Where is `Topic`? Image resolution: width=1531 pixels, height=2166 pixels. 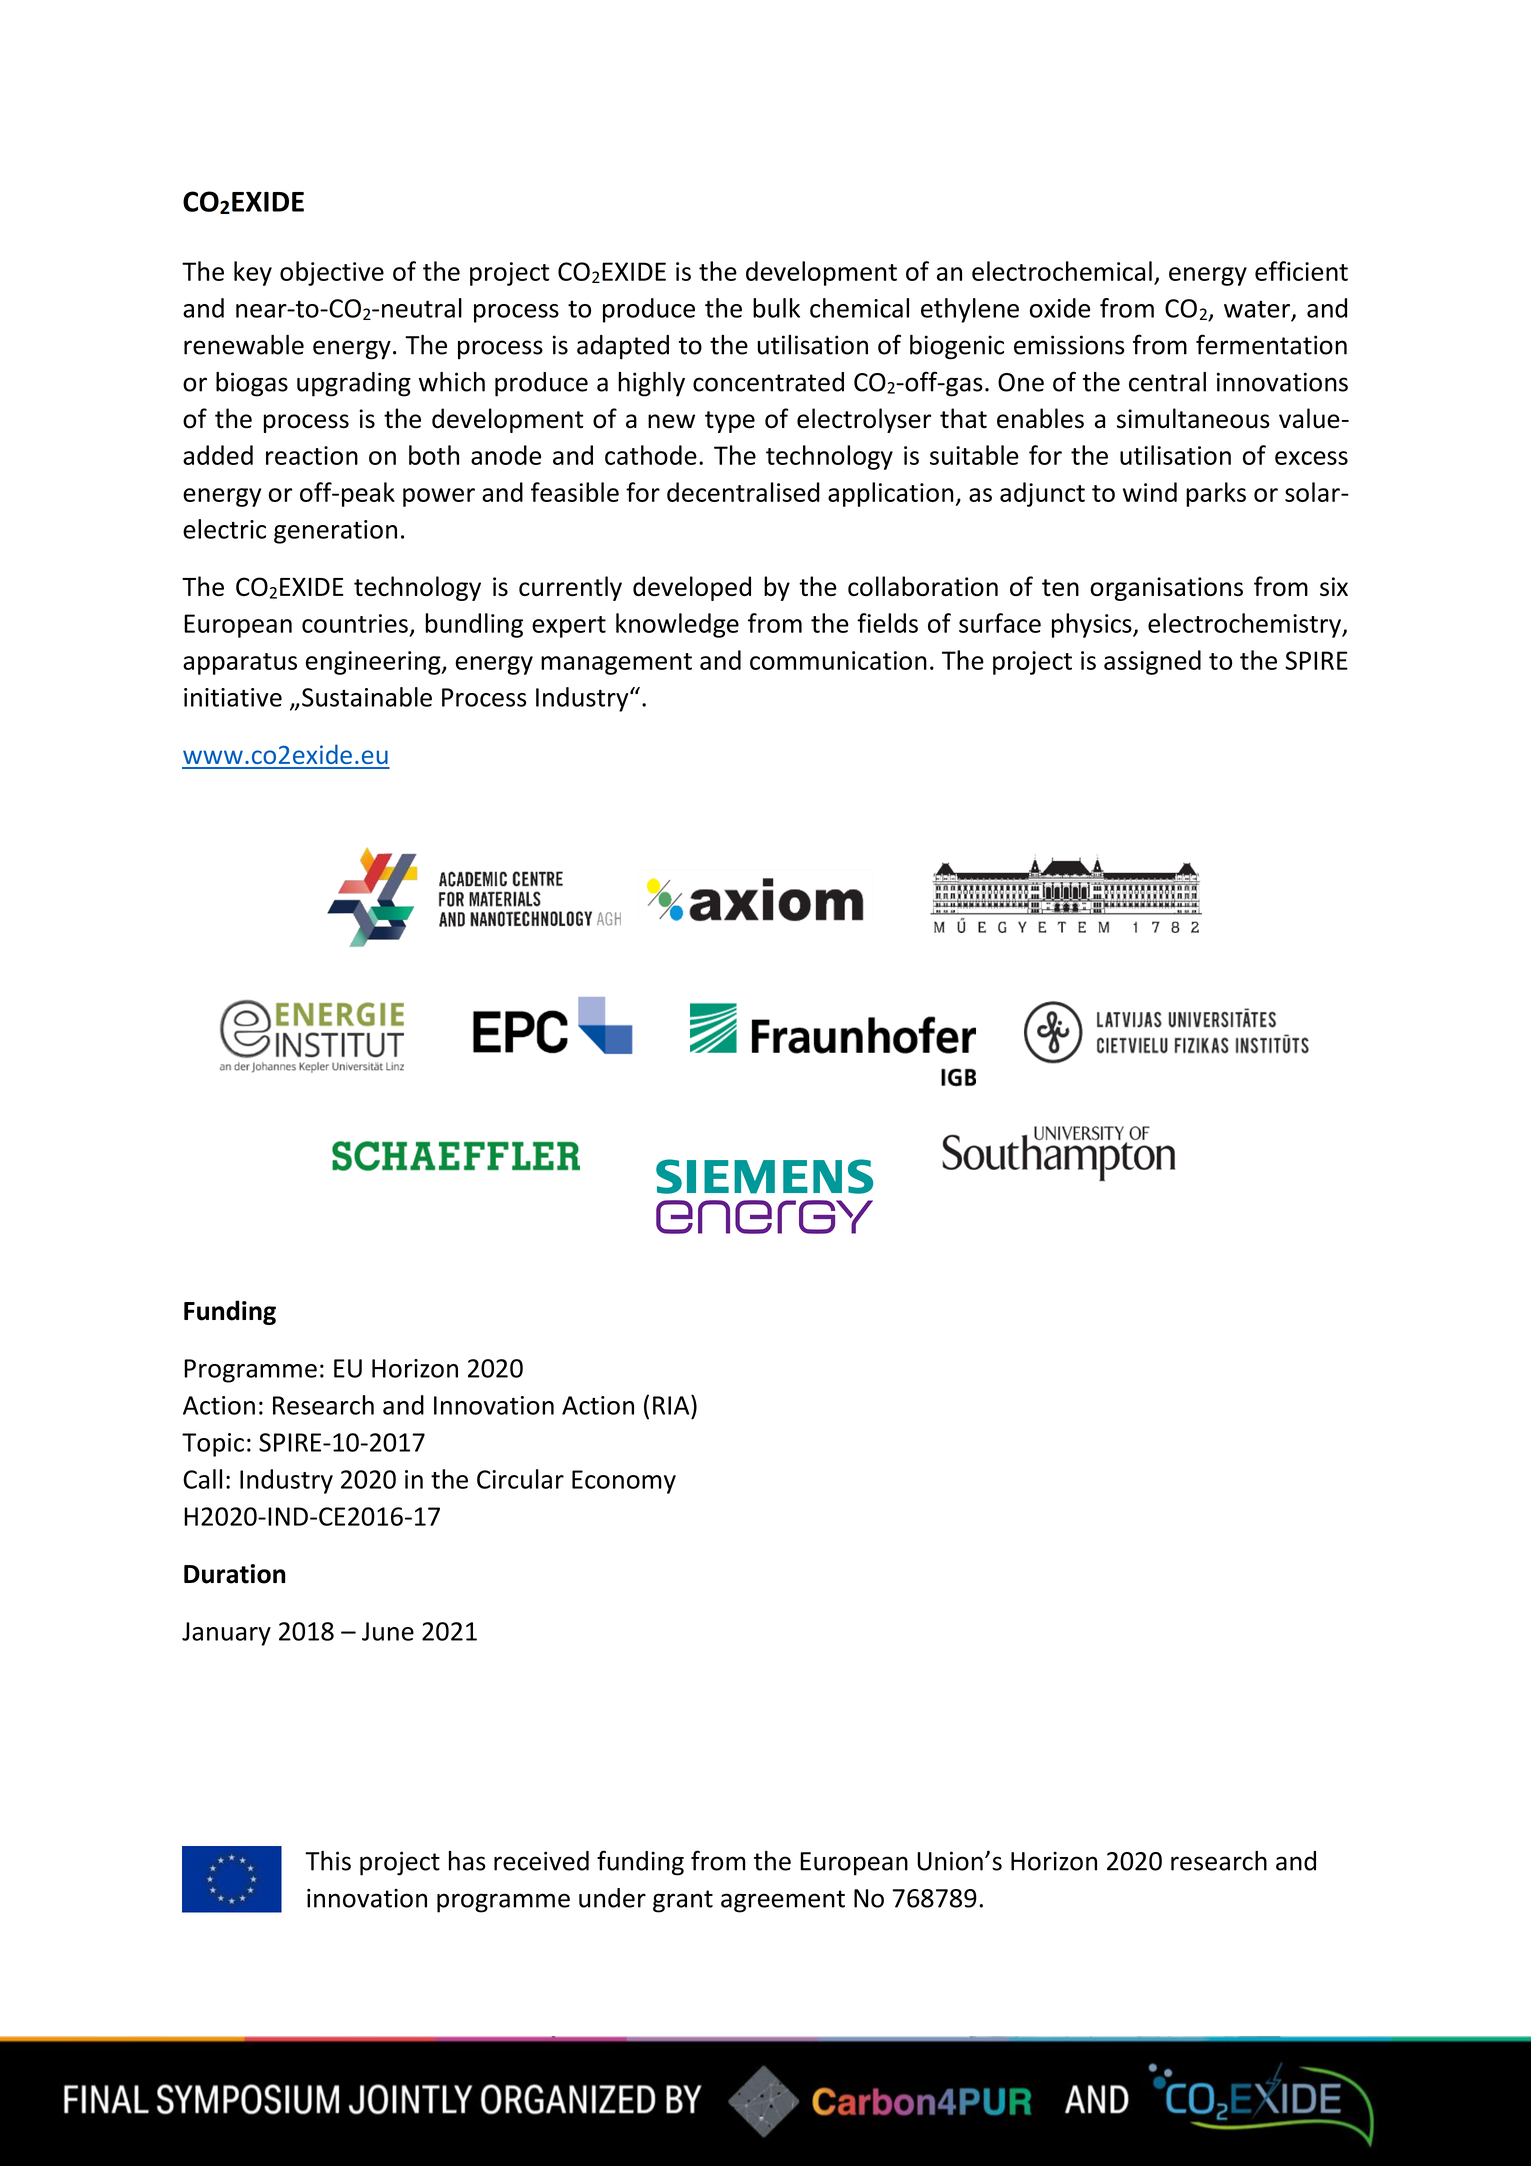 Topic is located at coordinates (213, 1445).
